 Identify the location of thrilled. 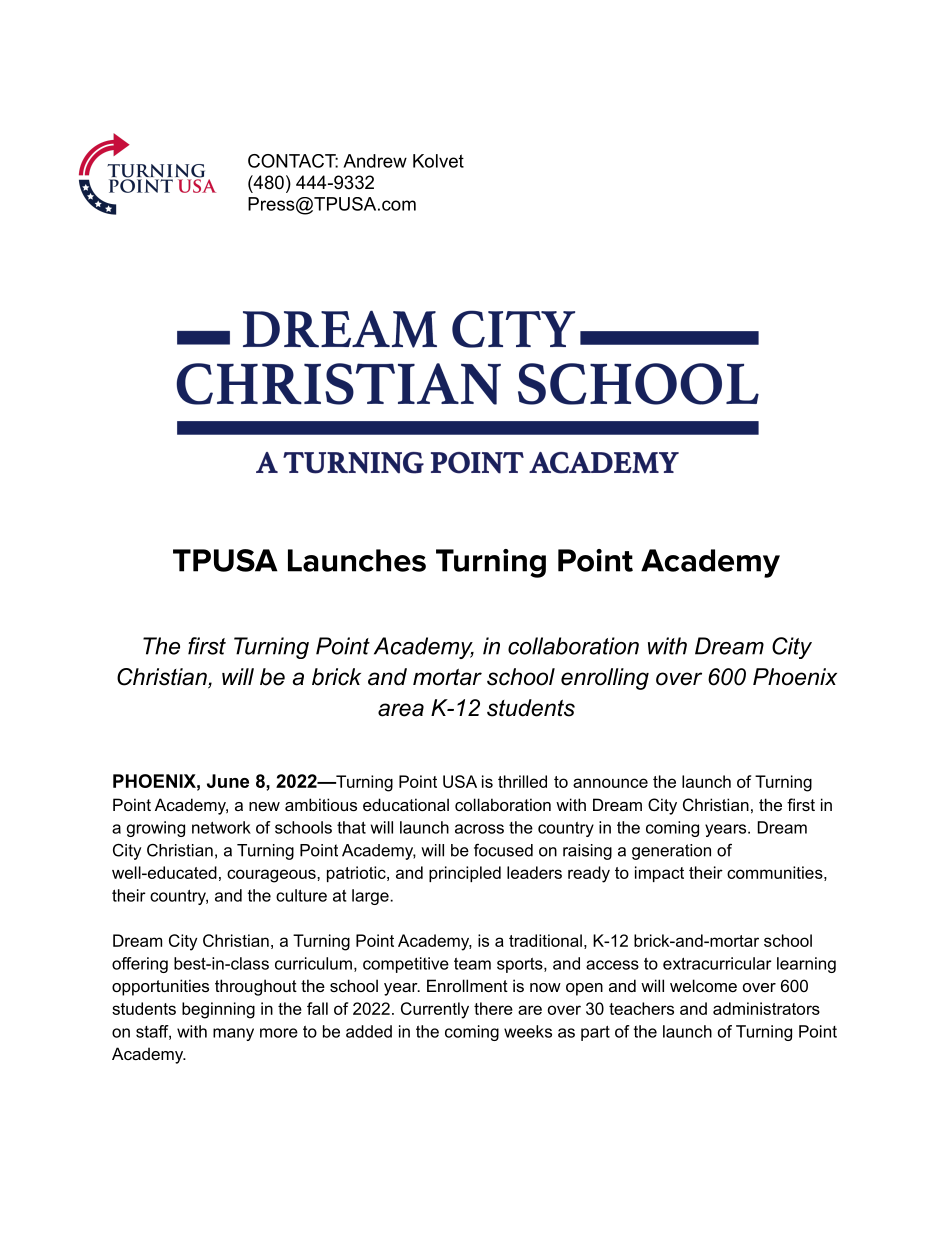
(522, 781).
